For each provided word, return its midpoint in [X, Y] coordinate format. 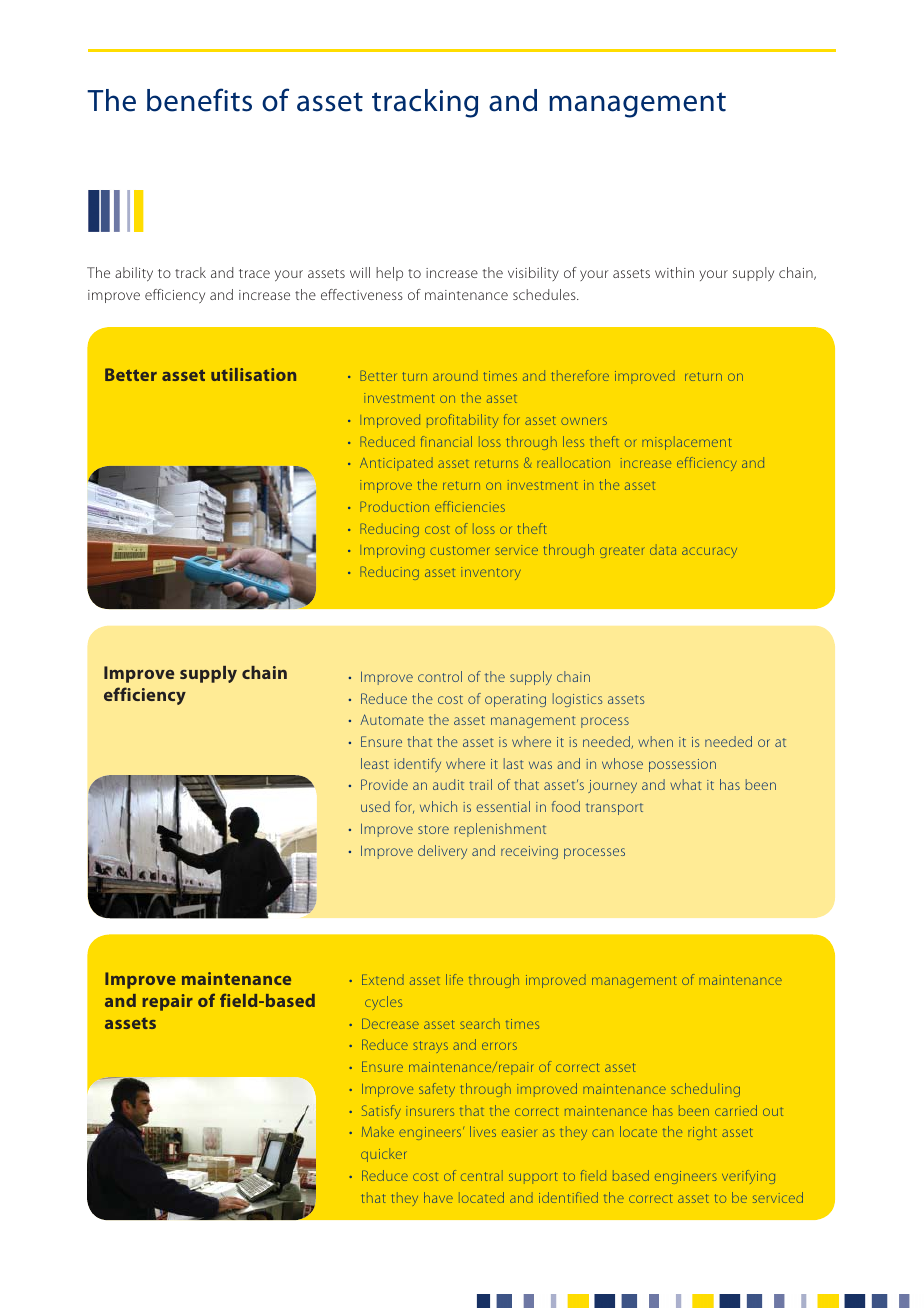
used [375, 806]
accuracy [709, 552]
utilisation [253, 374]
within [674, 272]
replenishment [500, 830]
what [686, 784]
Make [378, 1131]
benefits [199, 100]
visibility [533, 274]
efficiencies [470, 506]
